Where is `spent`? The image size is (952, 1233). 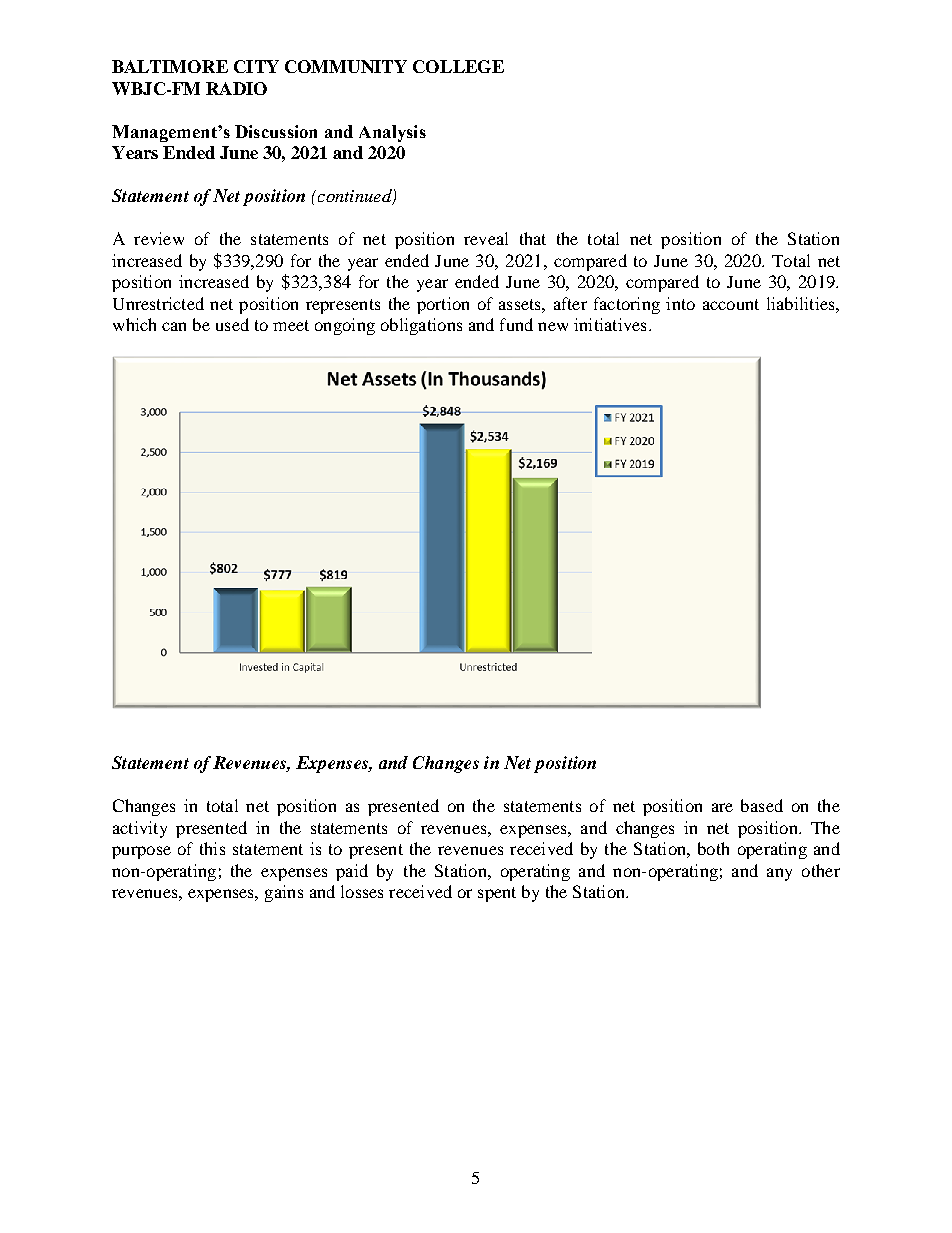 spent is located at coordinates (497, 894).
